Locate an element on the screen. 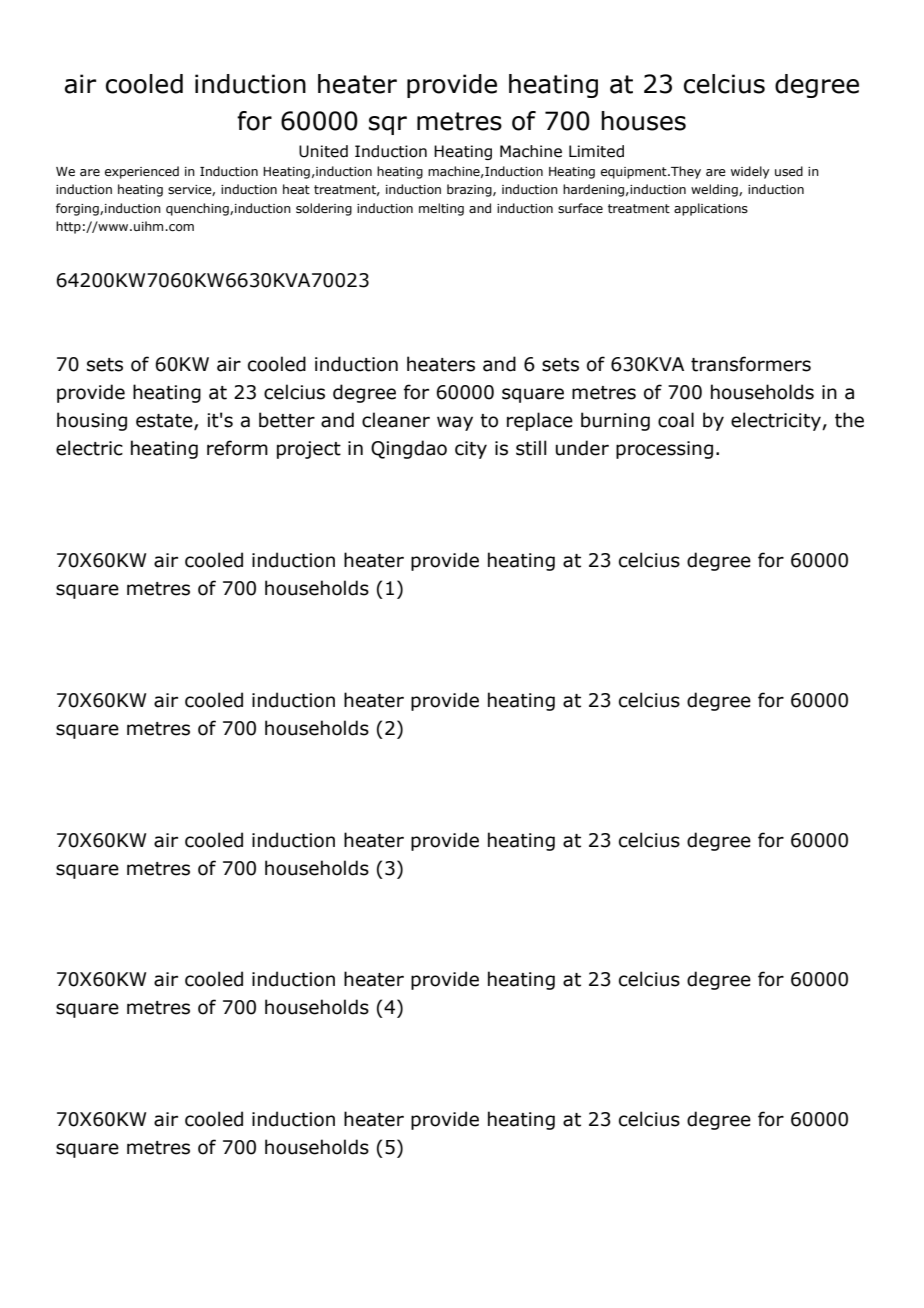 The width and height of the screenshot is (924, 1308). melting is located at coordinates (441, 209).
